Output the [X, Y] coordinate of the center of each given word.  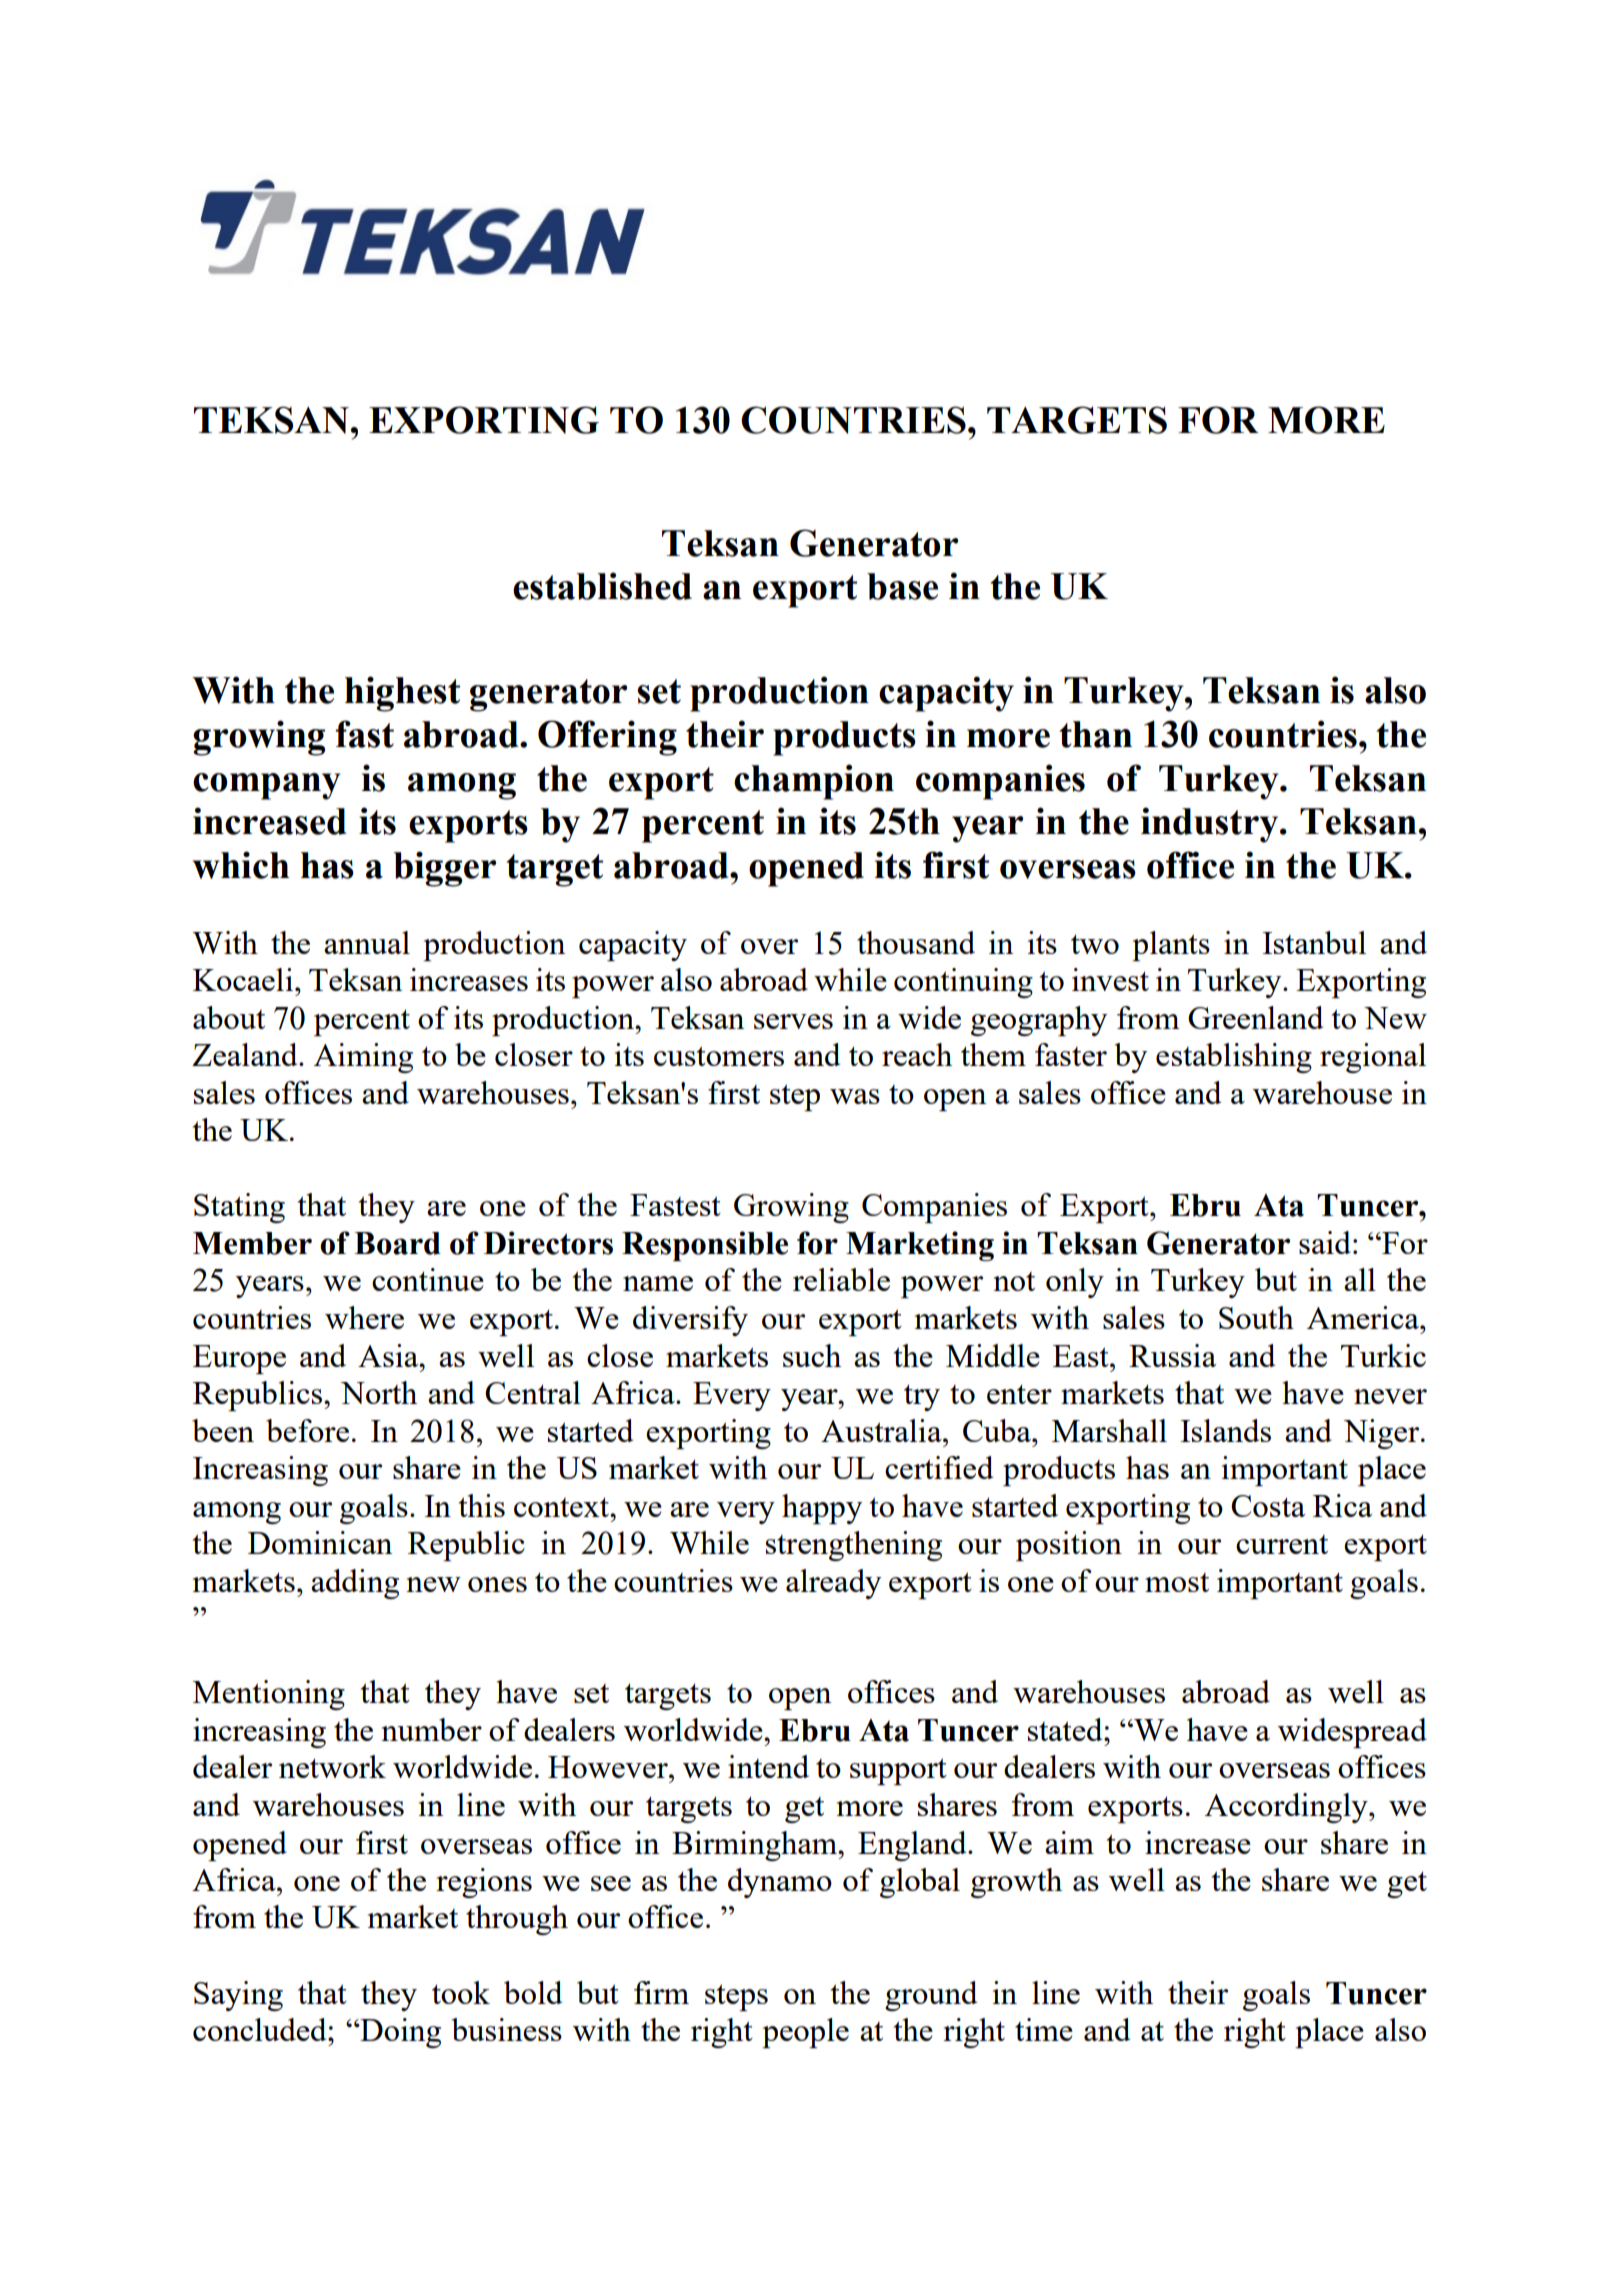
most [1177, 1582]
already [833, 1584]
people [805, 2033]
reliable [841, 1279]
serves [793, 1021]
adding [355, 1584]
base [902, 586]
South [1256, 1317]
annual [367, 942]
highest [402, 694]
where [364, 1317]
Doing [399, 2033]
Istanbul [1314, 942]
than [1096, 734]
